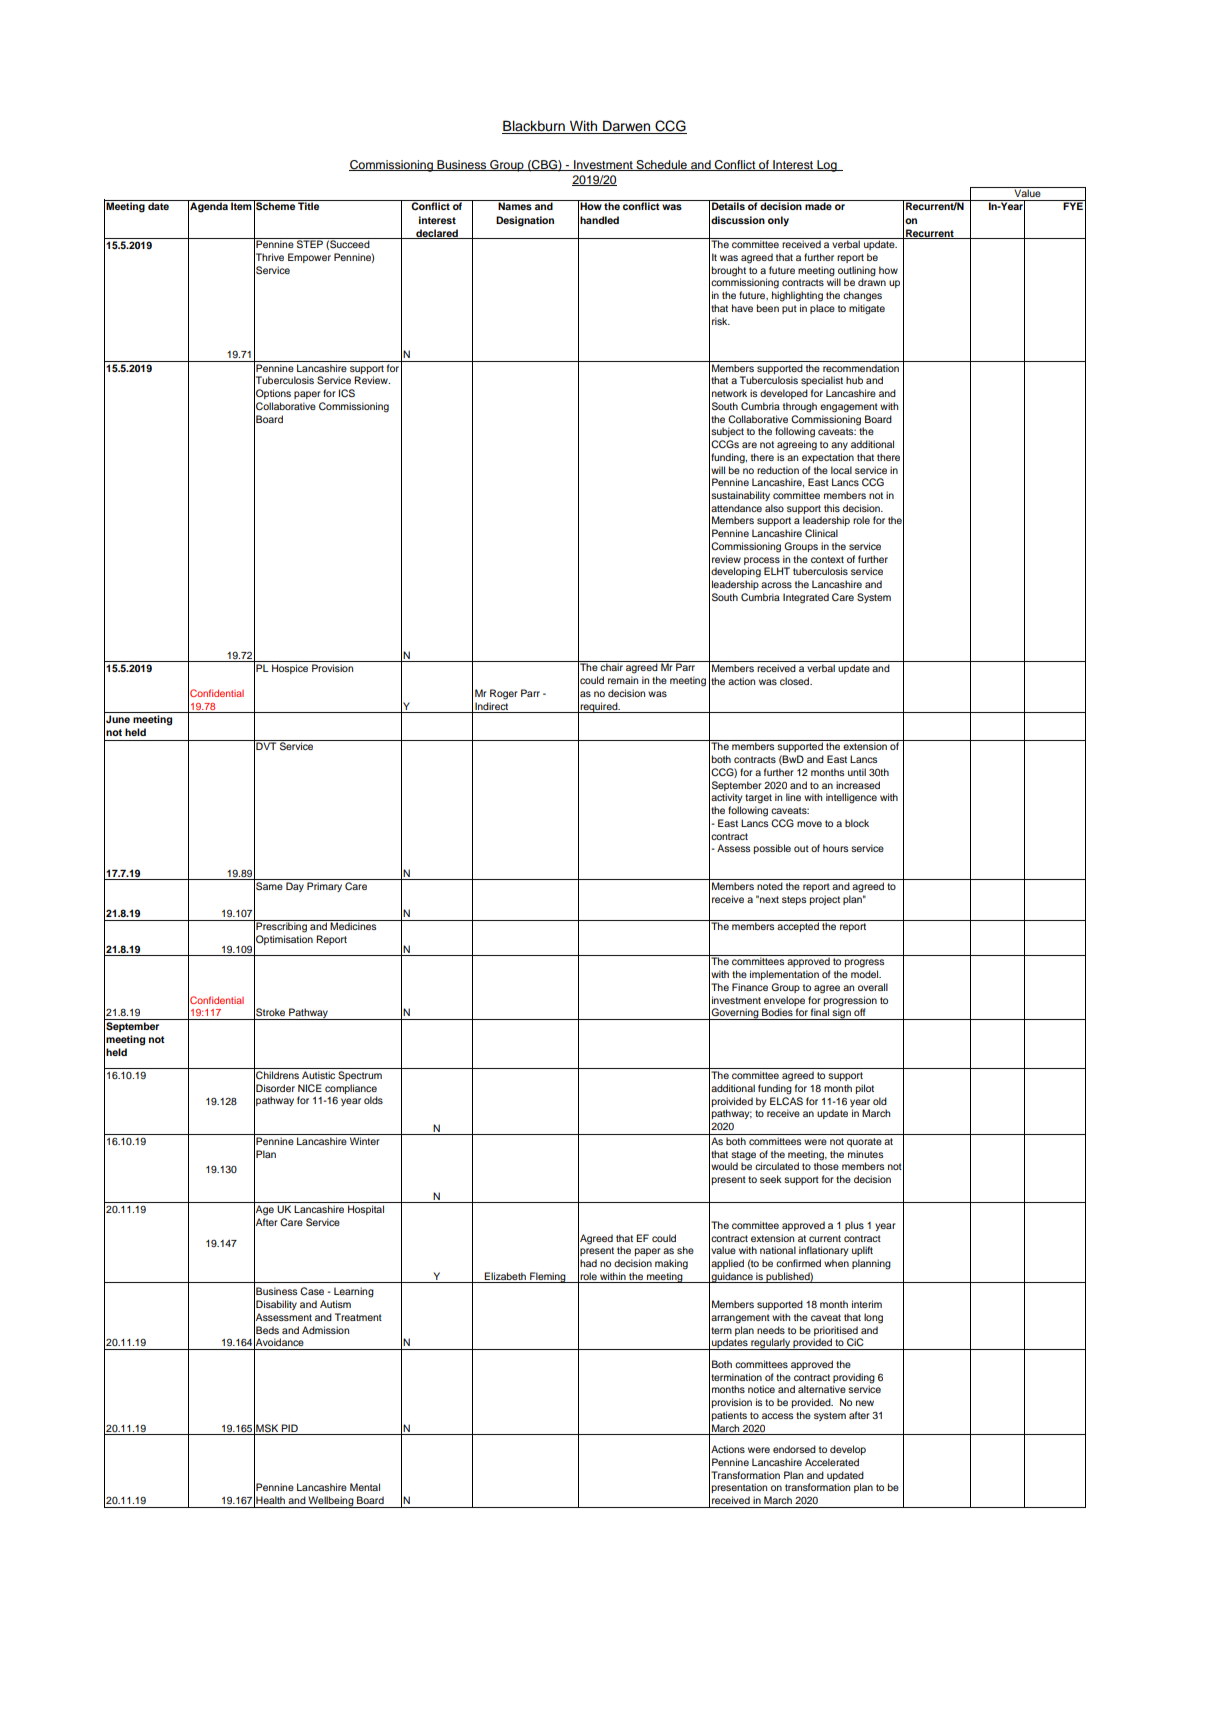 The image size is (1215, 1718). Describe the element at coordinates (290, 669) in the screenshot. I see `Hospice` at that location.
